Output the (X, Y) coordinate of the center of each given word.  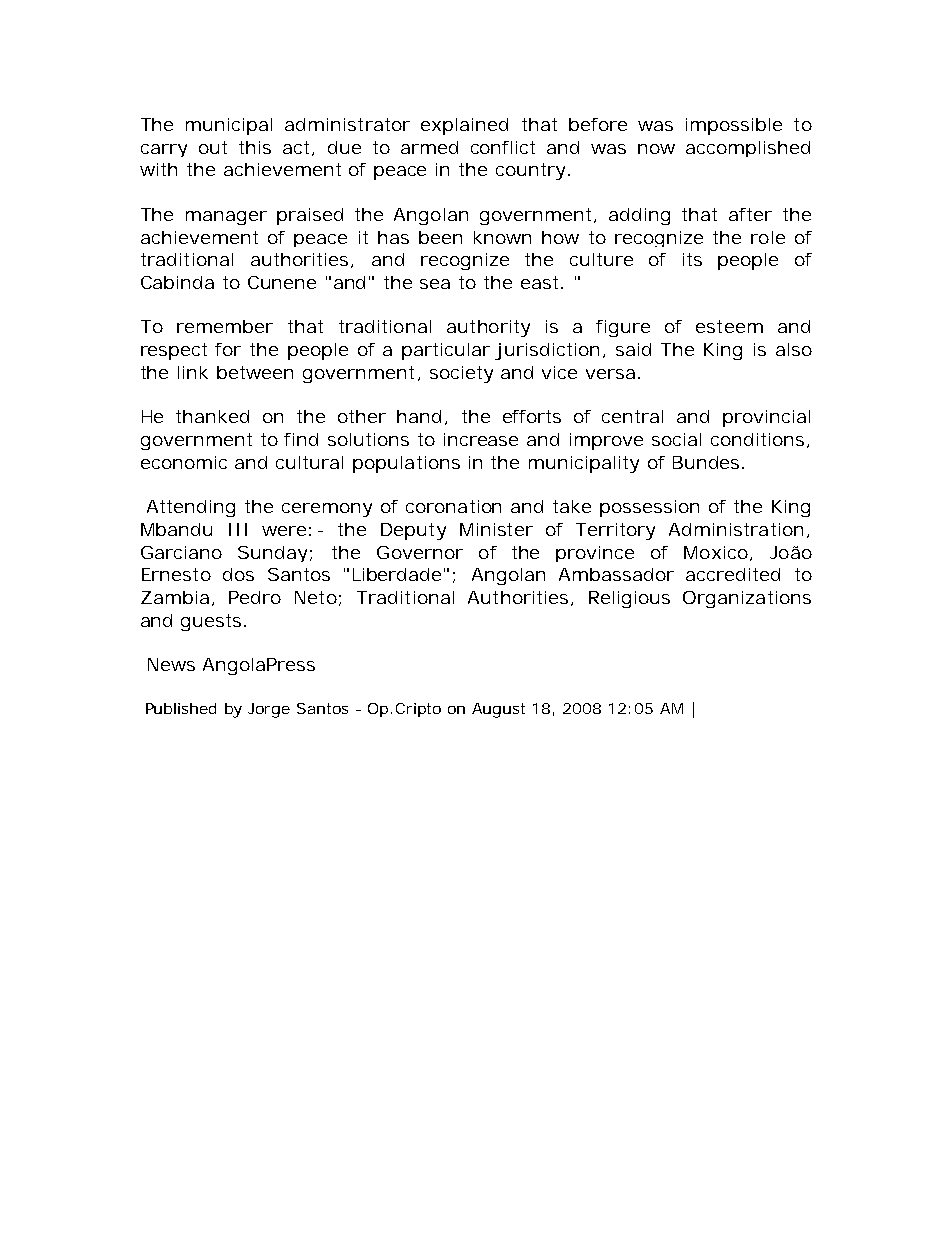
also (794, 349)
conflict (503, 147)
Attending (191, 508)
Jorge (269, 710)
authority (488, 328)
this (255, 147)
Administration (736, 529)
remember (225, 326)
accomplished (748, 149)
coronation (453, 506)
